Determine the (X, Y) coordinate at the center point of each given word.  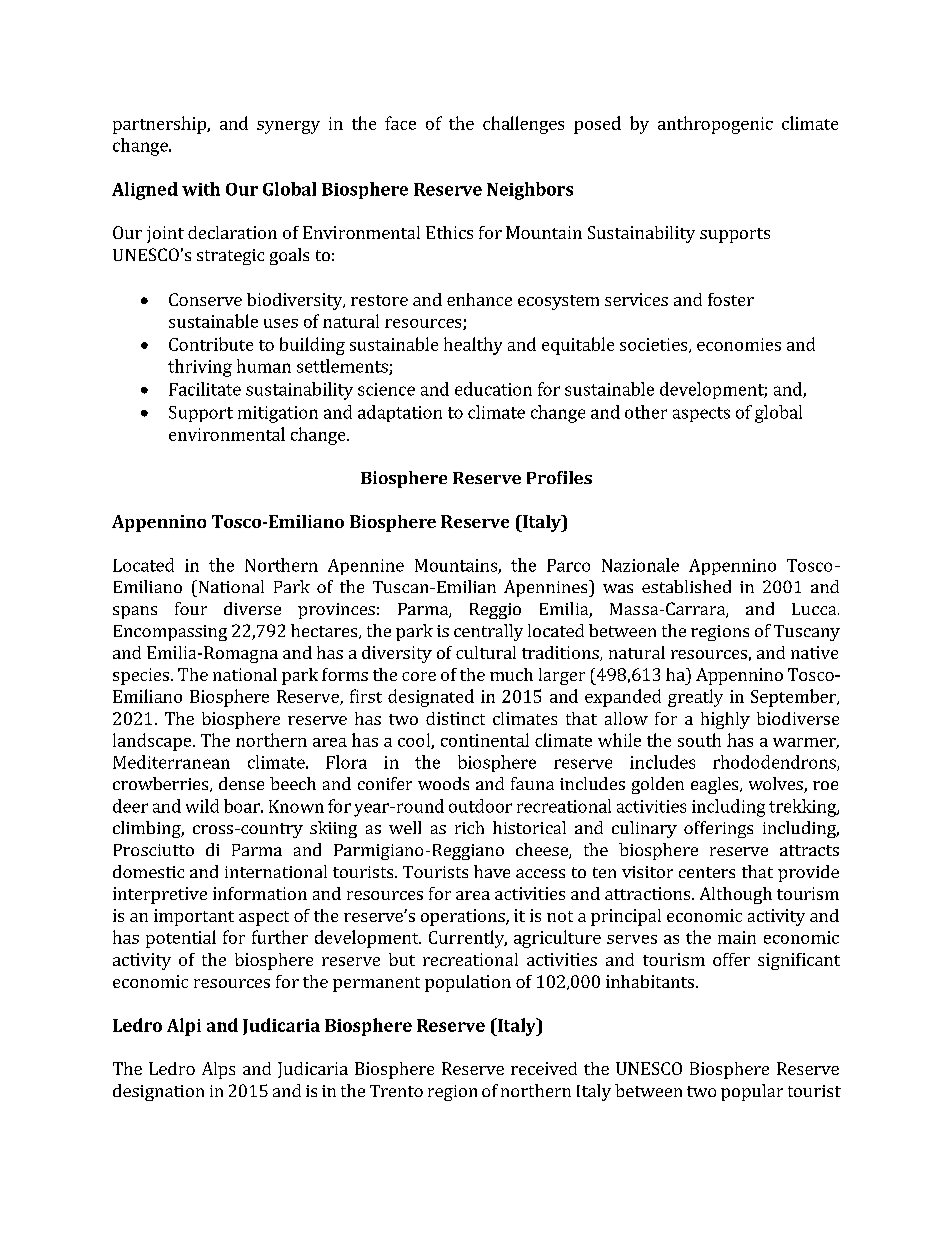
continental (485, 740)
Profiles (559, 477)
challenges (523, 125)
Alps (218, 1070)
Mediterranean (171, 762)
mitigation (278, 414)
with (201, 189)
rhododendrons (775, 763)
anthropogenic (715, 125)
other (646, 412)
